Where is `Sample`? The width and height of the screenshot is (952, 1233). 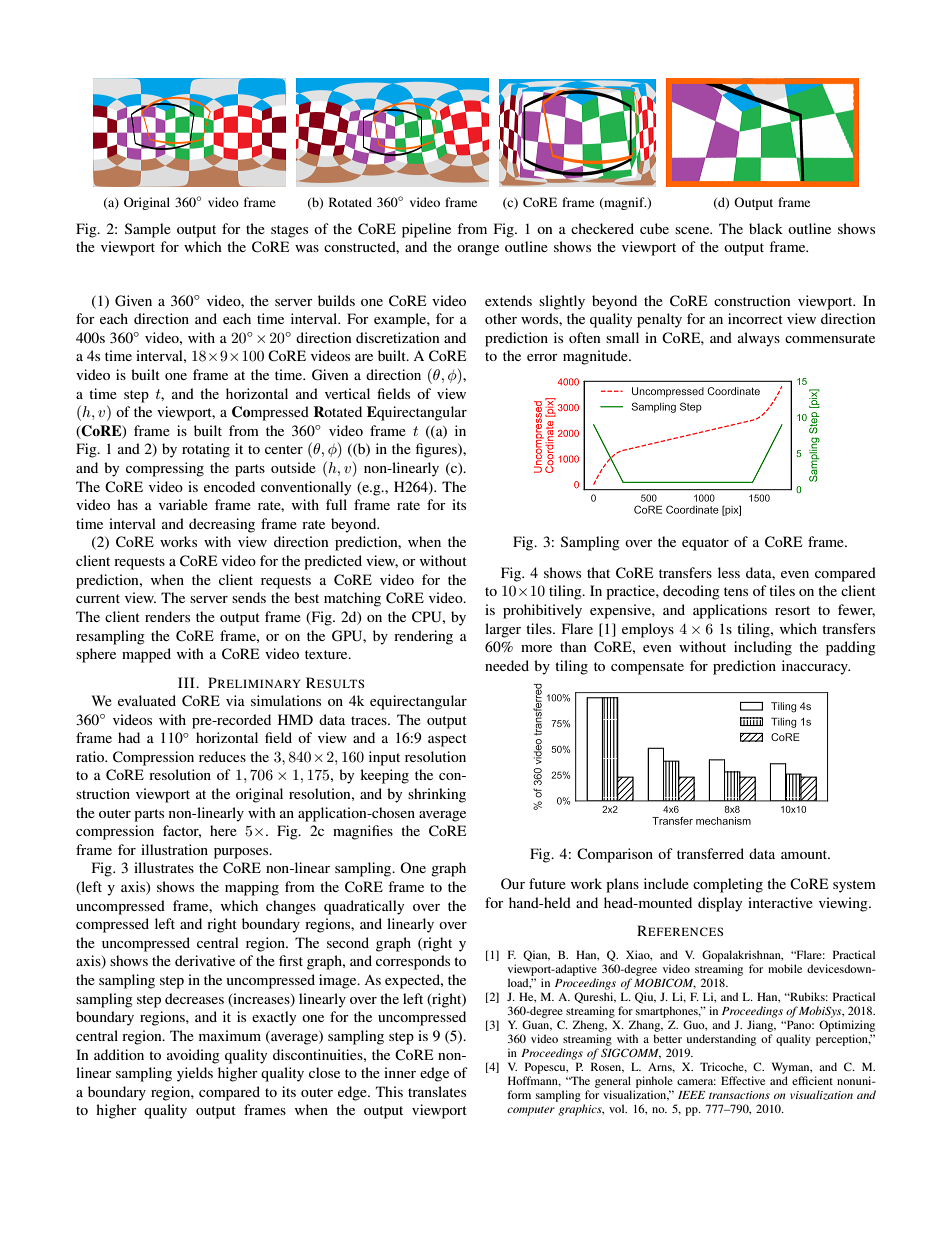 Sample is located at coordinates (148, 230).
